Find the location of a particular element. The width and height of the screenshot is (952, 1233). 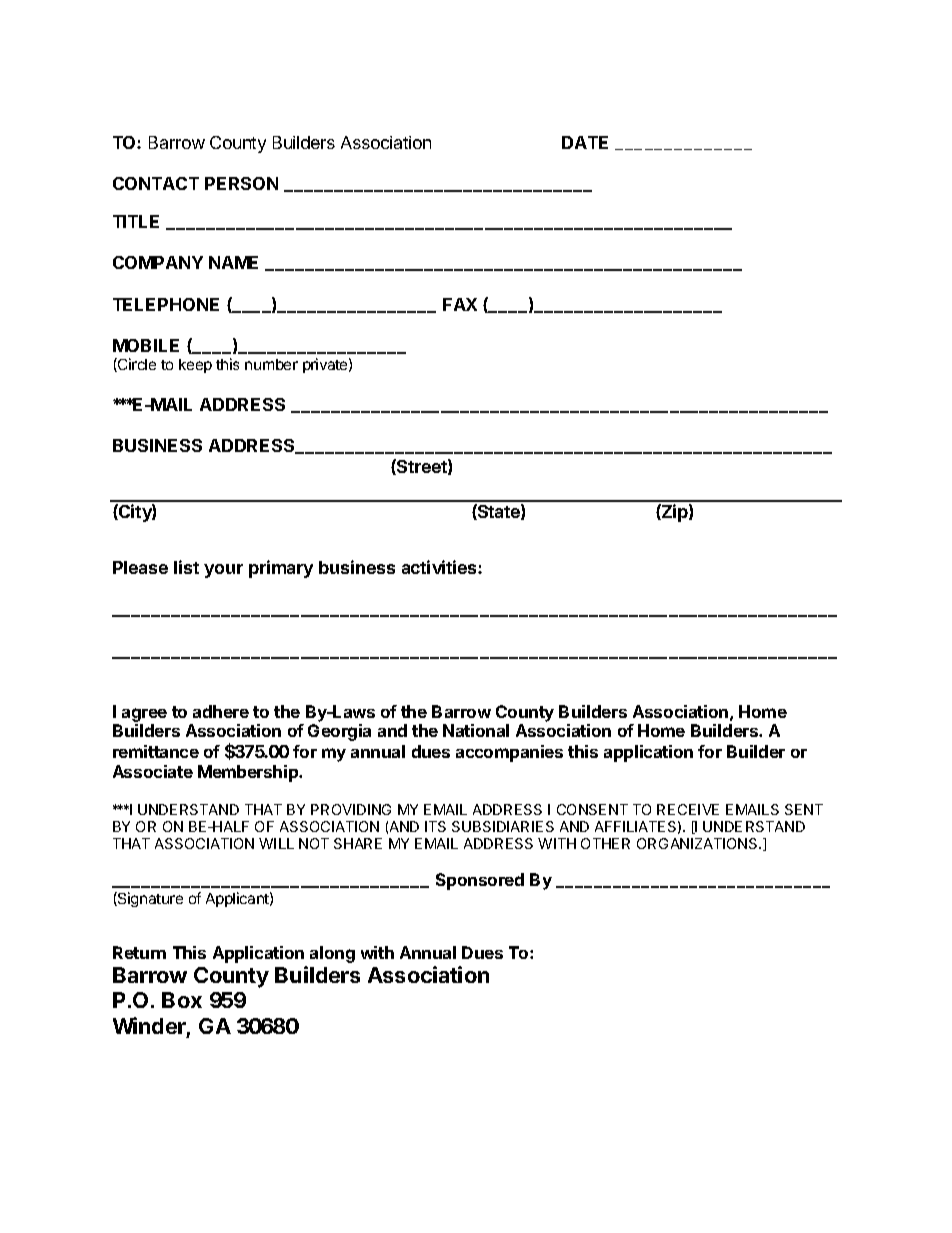

DATE is located at coordinates (585, 142).
